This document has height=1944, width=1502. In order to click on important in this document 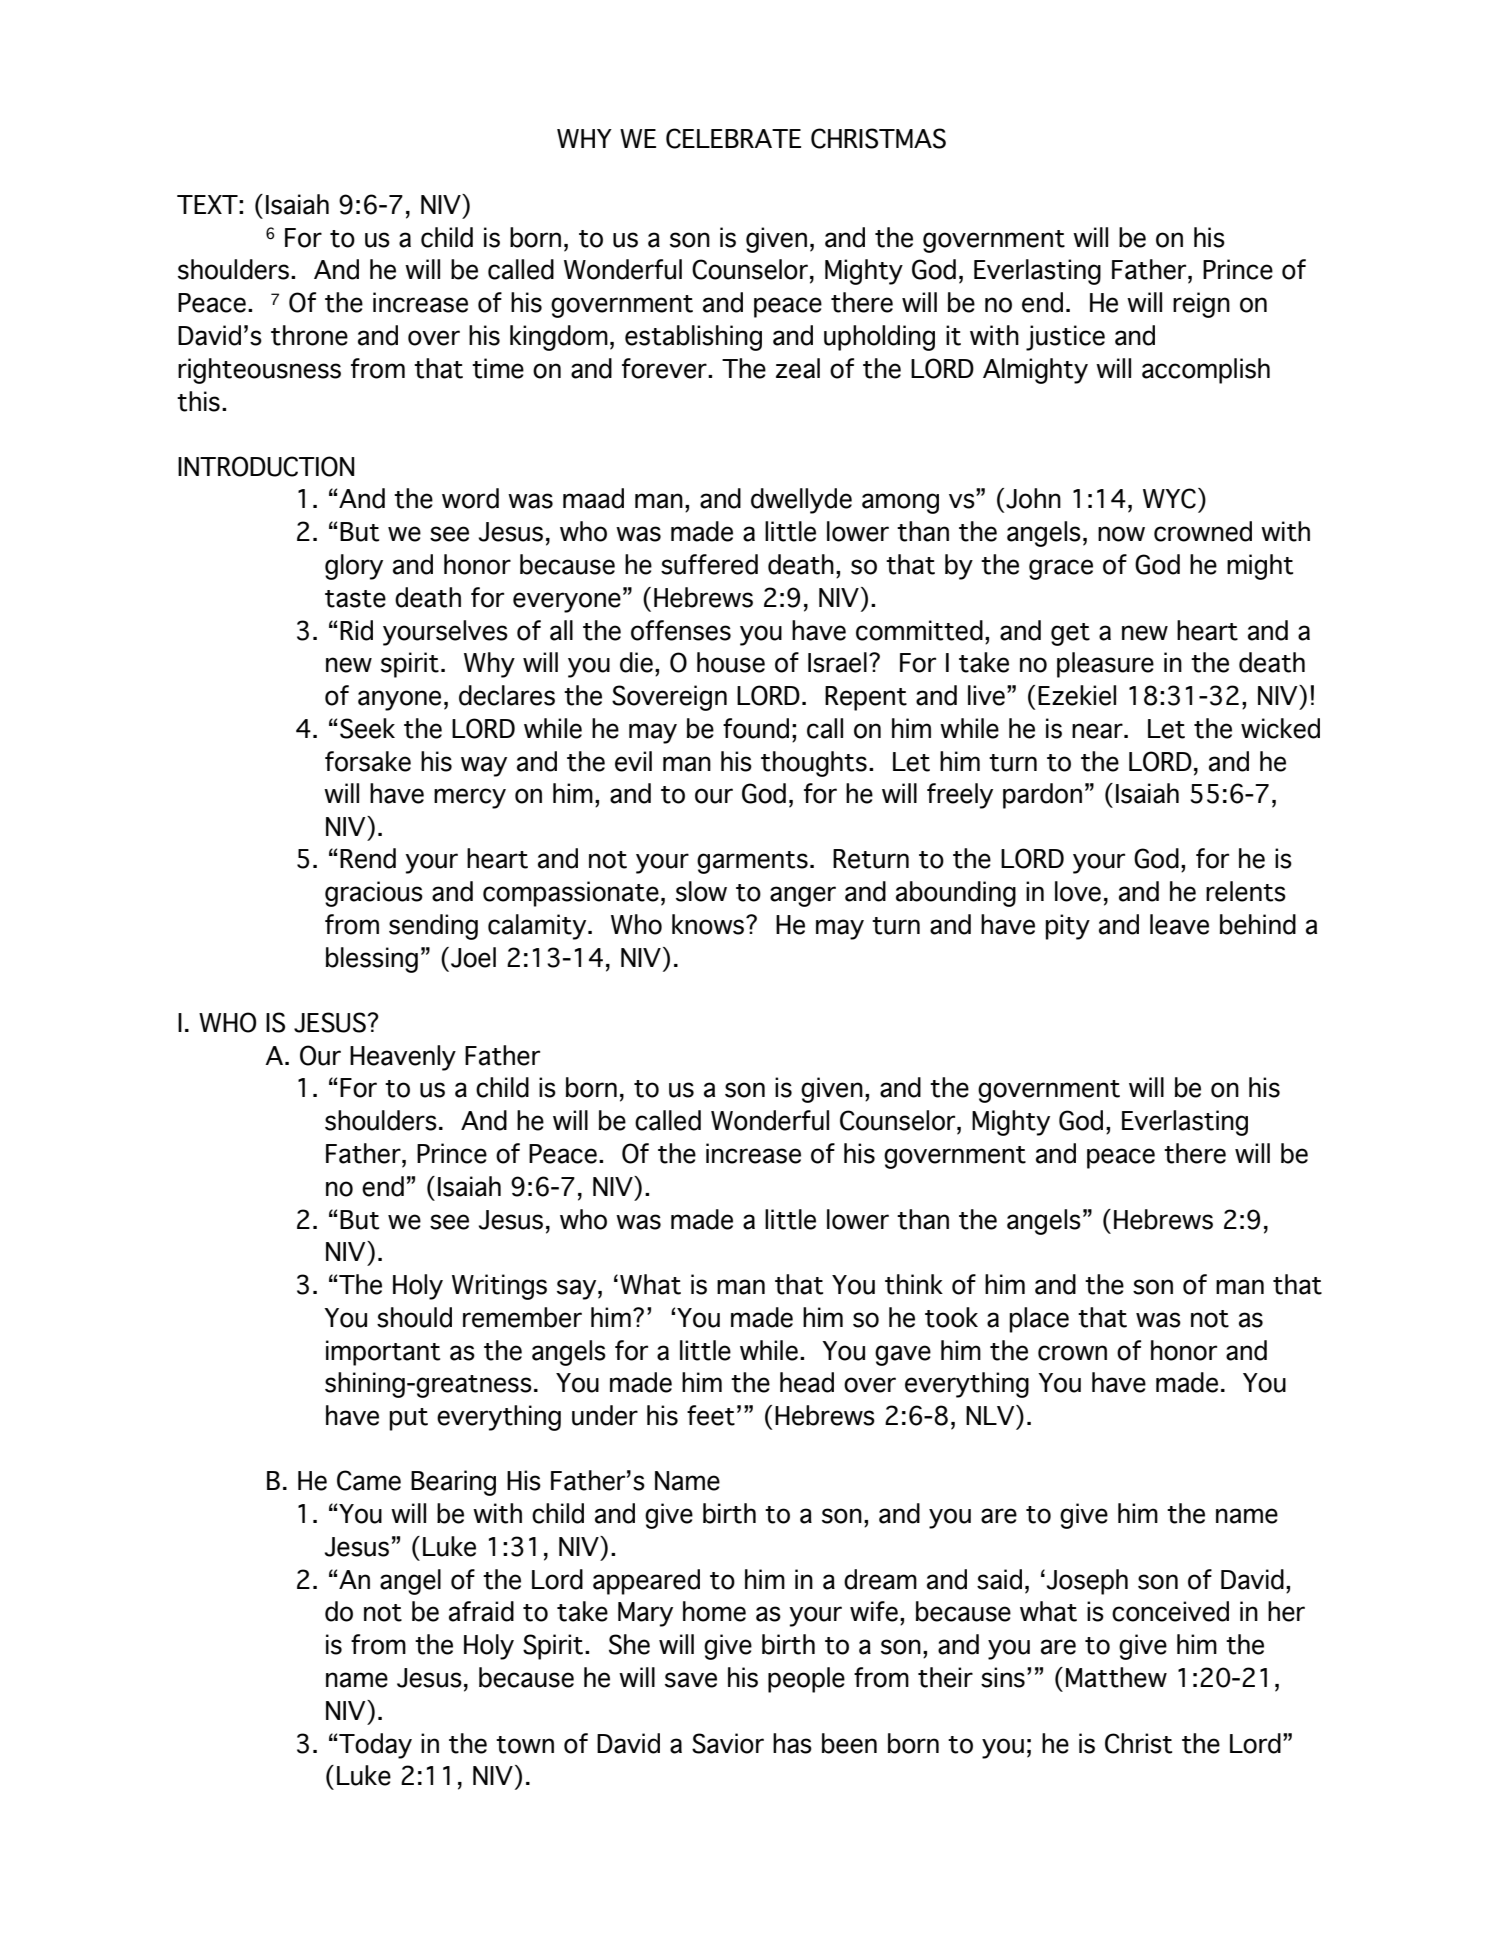, I will do `click(383, 1353)`.
